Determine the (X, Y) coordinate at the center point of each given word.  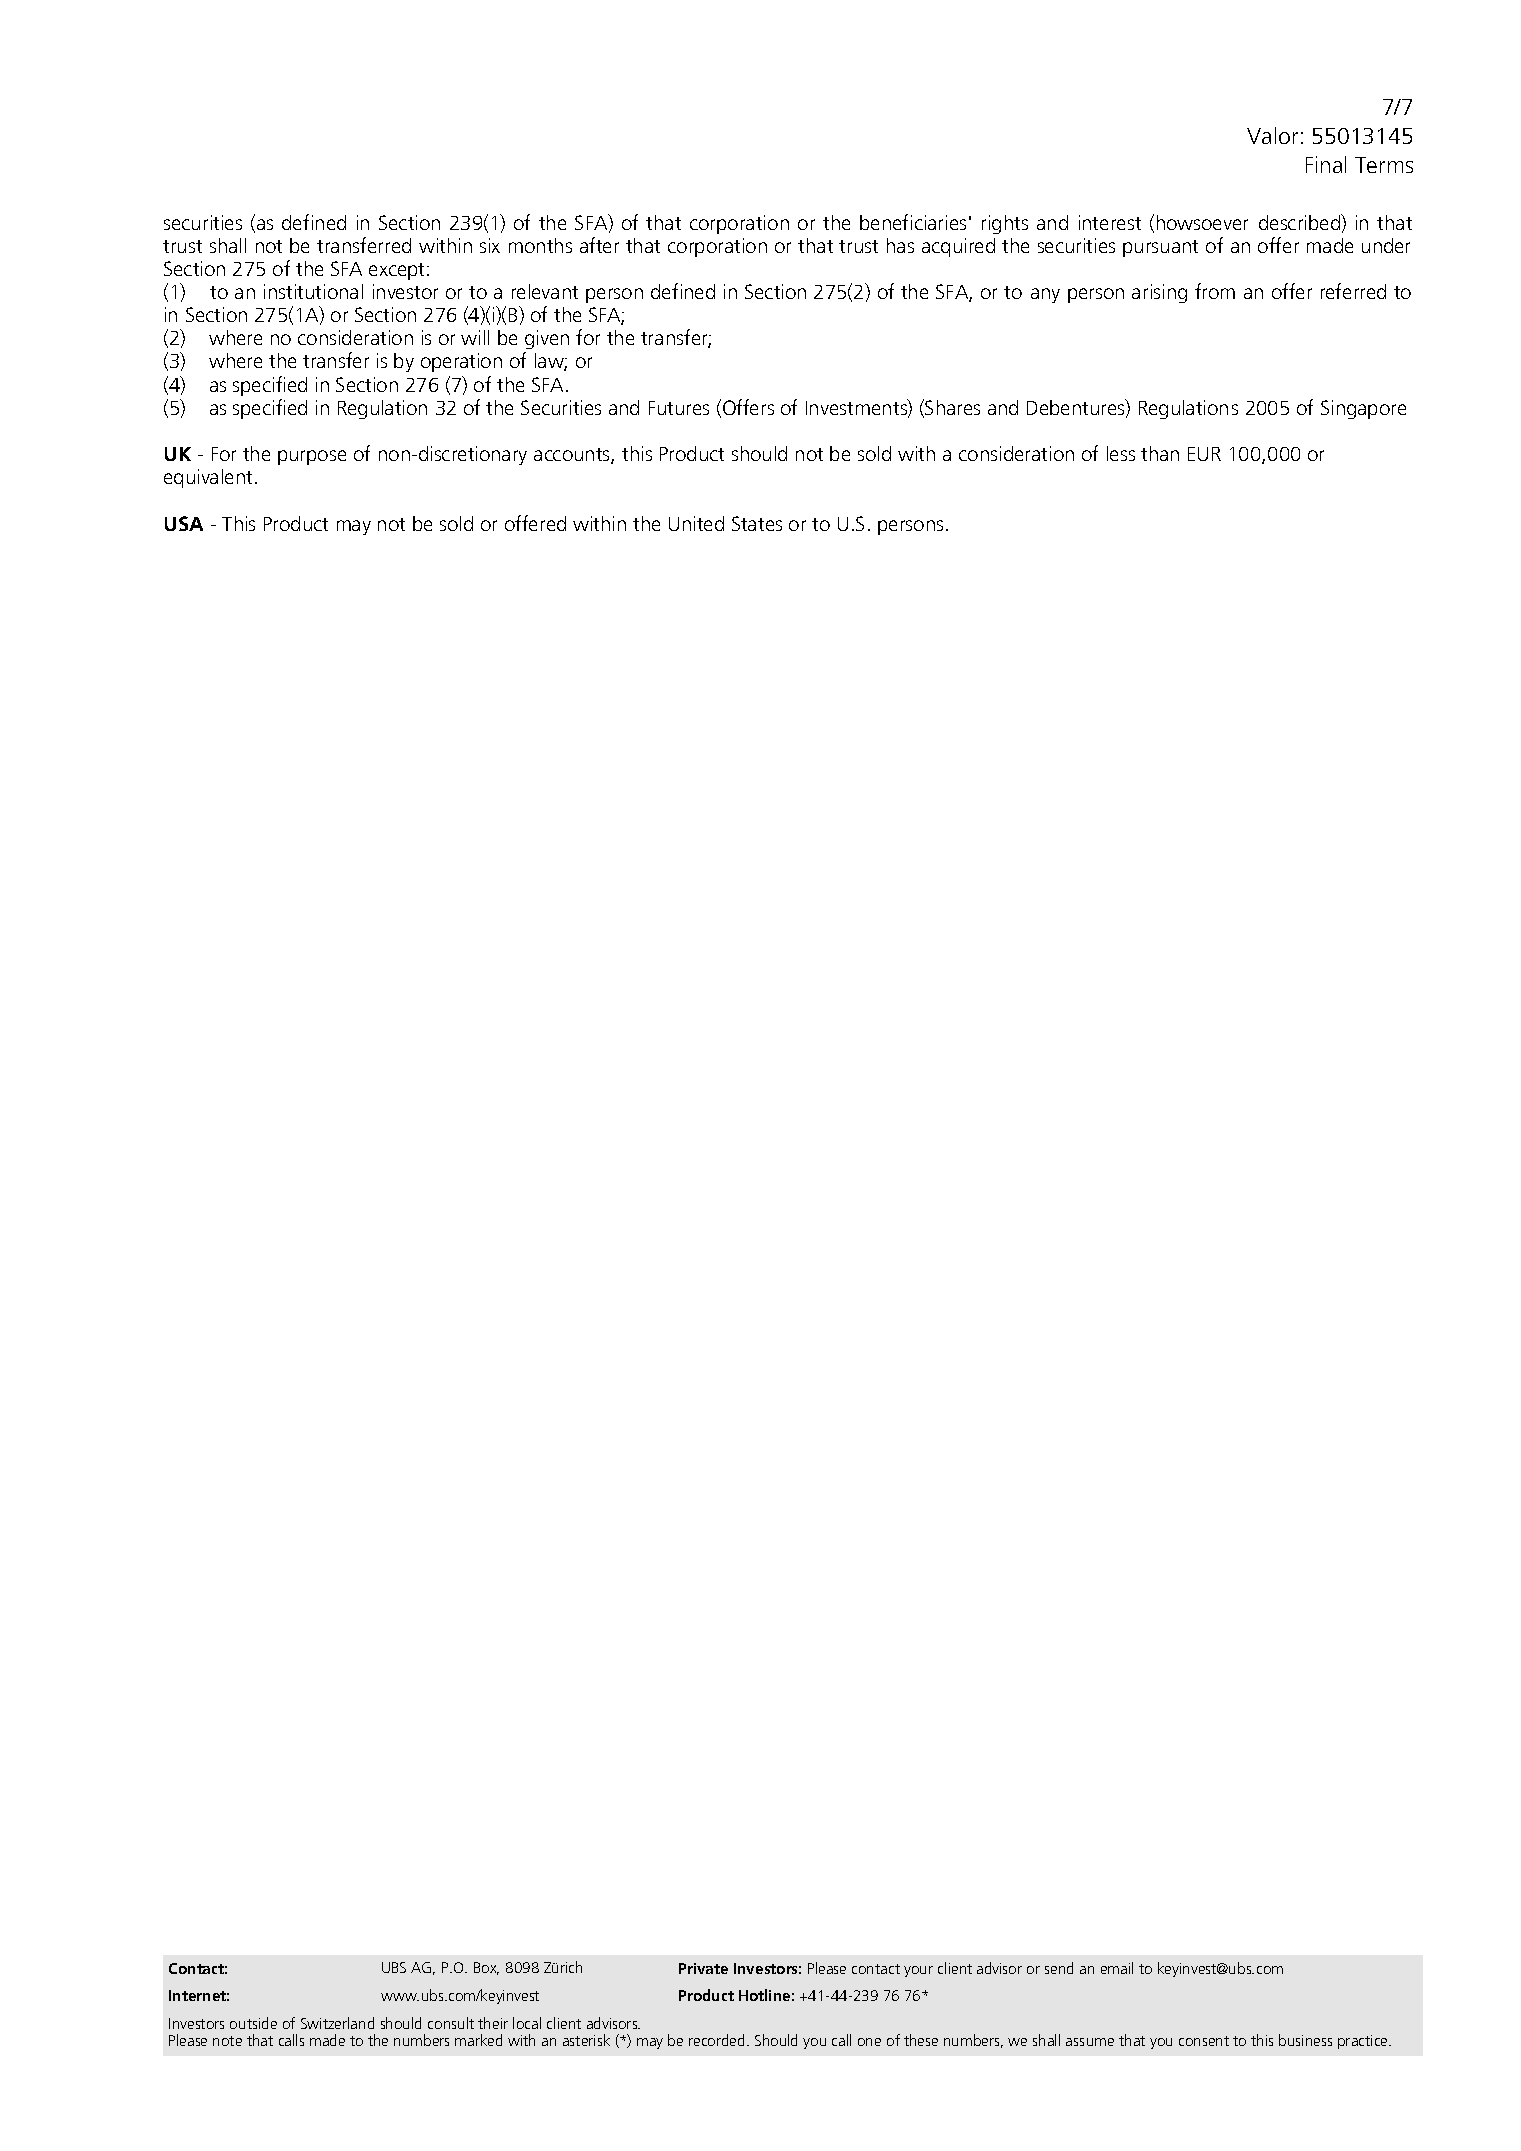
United (696, 523)
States (757, 523)
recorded (716, 2040)
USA (184, 523)
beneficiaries (913, 222)
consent (1204, 2041)
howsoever (1202, 222)
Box (486, 1968)
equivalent (208, 478)
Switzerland (337, 2023)
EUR (1204, 454)
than (1160, 453)
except (398, 271)
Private (703, 1968)
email (1117, 1968)
